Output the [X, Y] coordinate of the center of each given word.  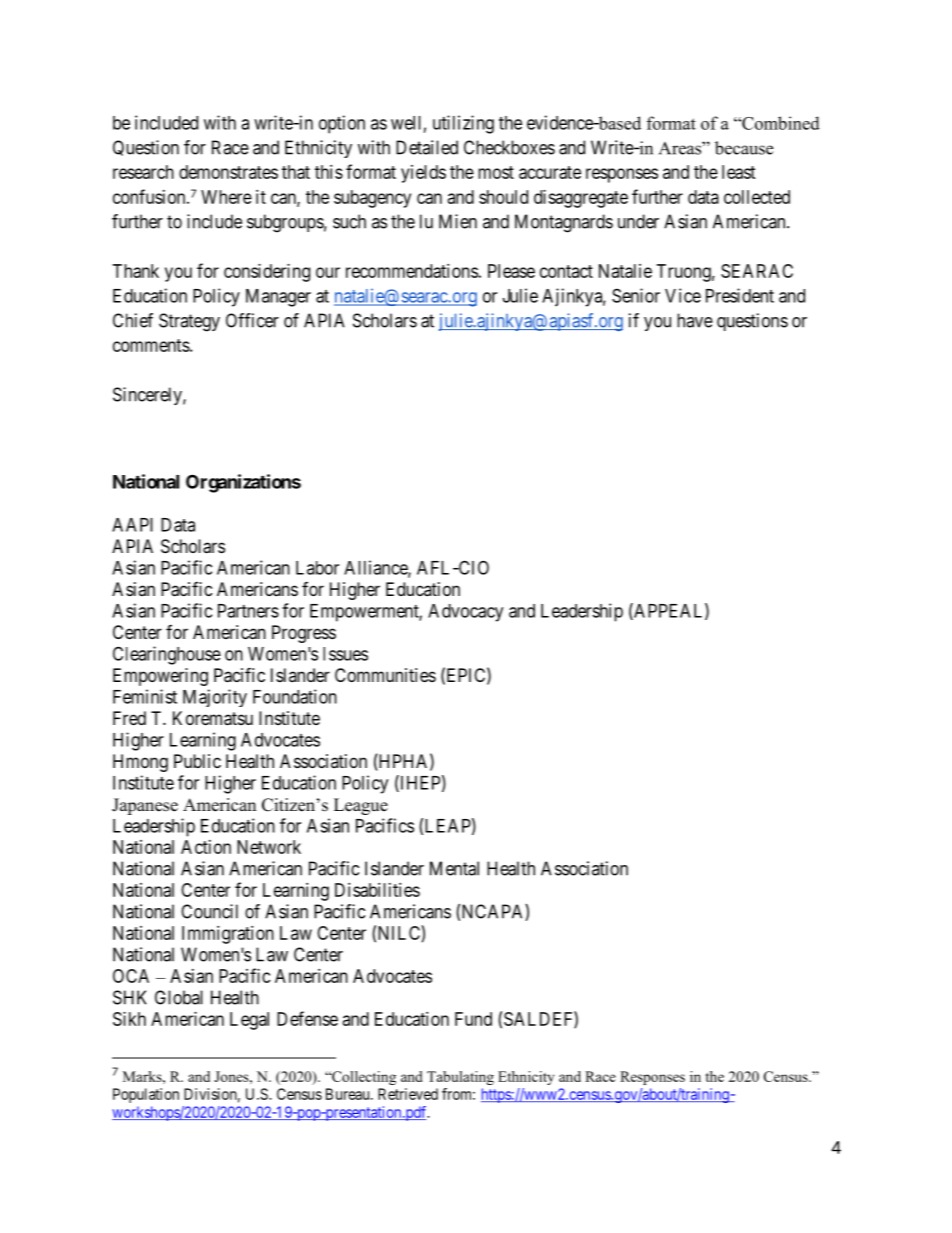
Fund [473, 1019]
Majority [215, 698]
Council [209, 911]
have [695, 320]
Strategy [189, 322]
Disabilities [377, 890]
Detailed [427, 147]
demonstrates [228, 172]
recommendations [412, 271]
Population [146, 1095]
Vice [683, 295]
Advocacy [465, 613]
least [739, 172]
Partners [248, 611]
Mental [454, 868]
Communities [385, 675]
